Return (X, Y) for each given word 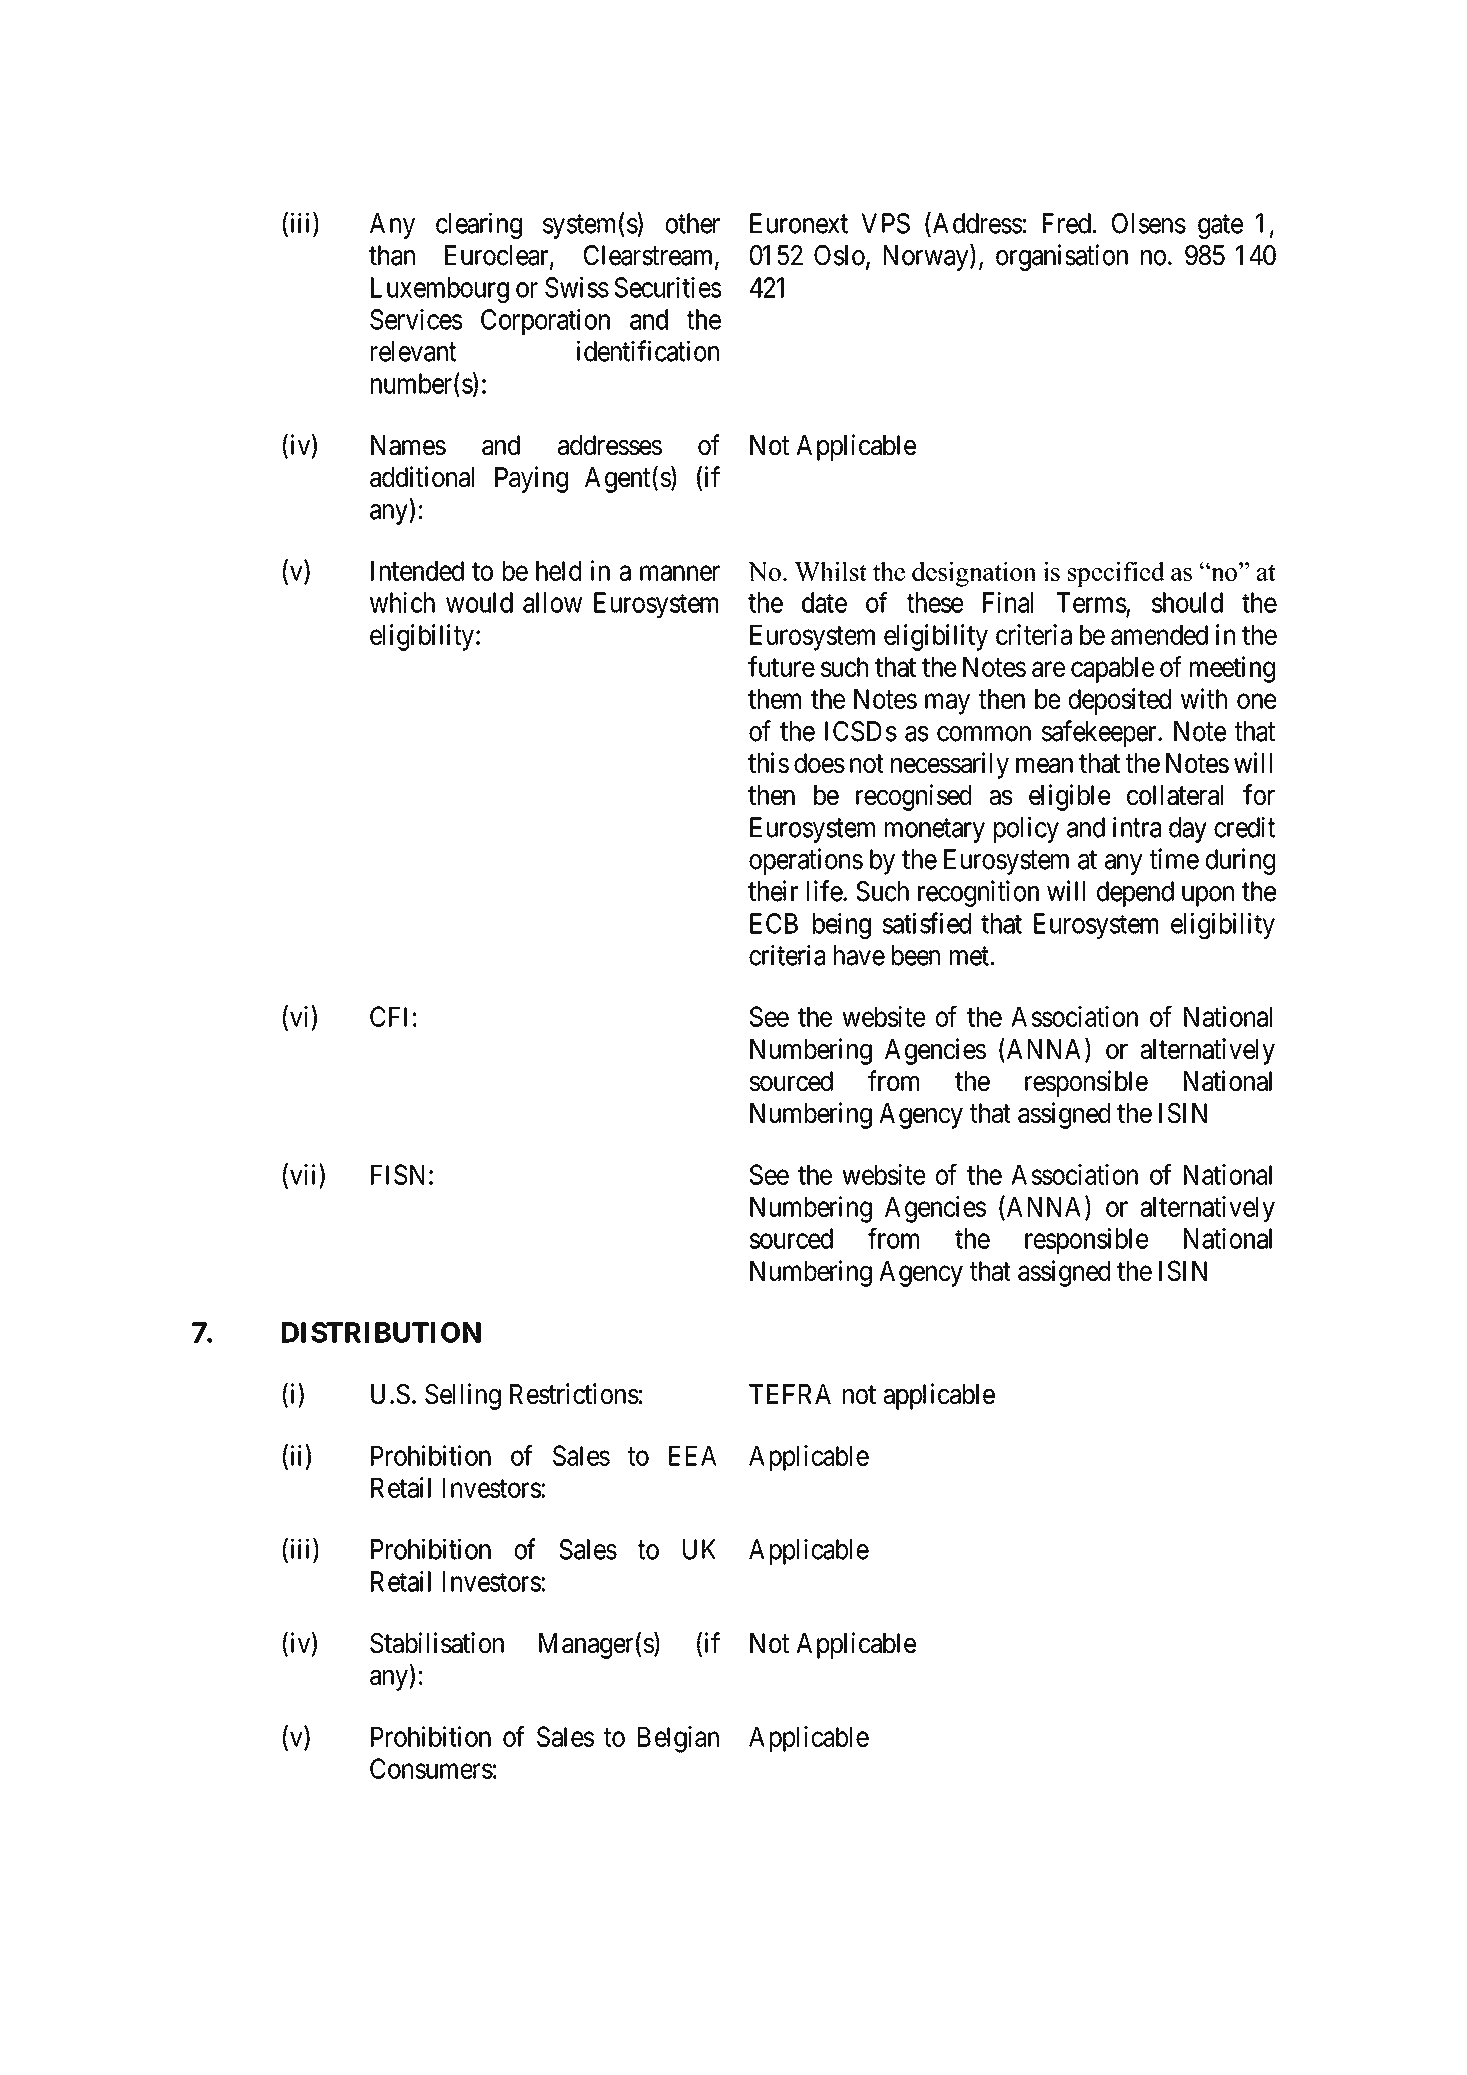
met (969, 956)
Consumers (431, 1768)
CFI (388, 1016)
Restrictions (574, 1393)
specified (1116, 574)
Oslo (839, 255)
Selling (463, 1396)
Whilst (830, 571)
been (916, 955)
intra (1137, 827)
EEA (693, 1456)
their (773, 891)
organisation (1062, 257)
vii (305, 1174)
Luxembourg (440, 290)
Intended (417, 571)
